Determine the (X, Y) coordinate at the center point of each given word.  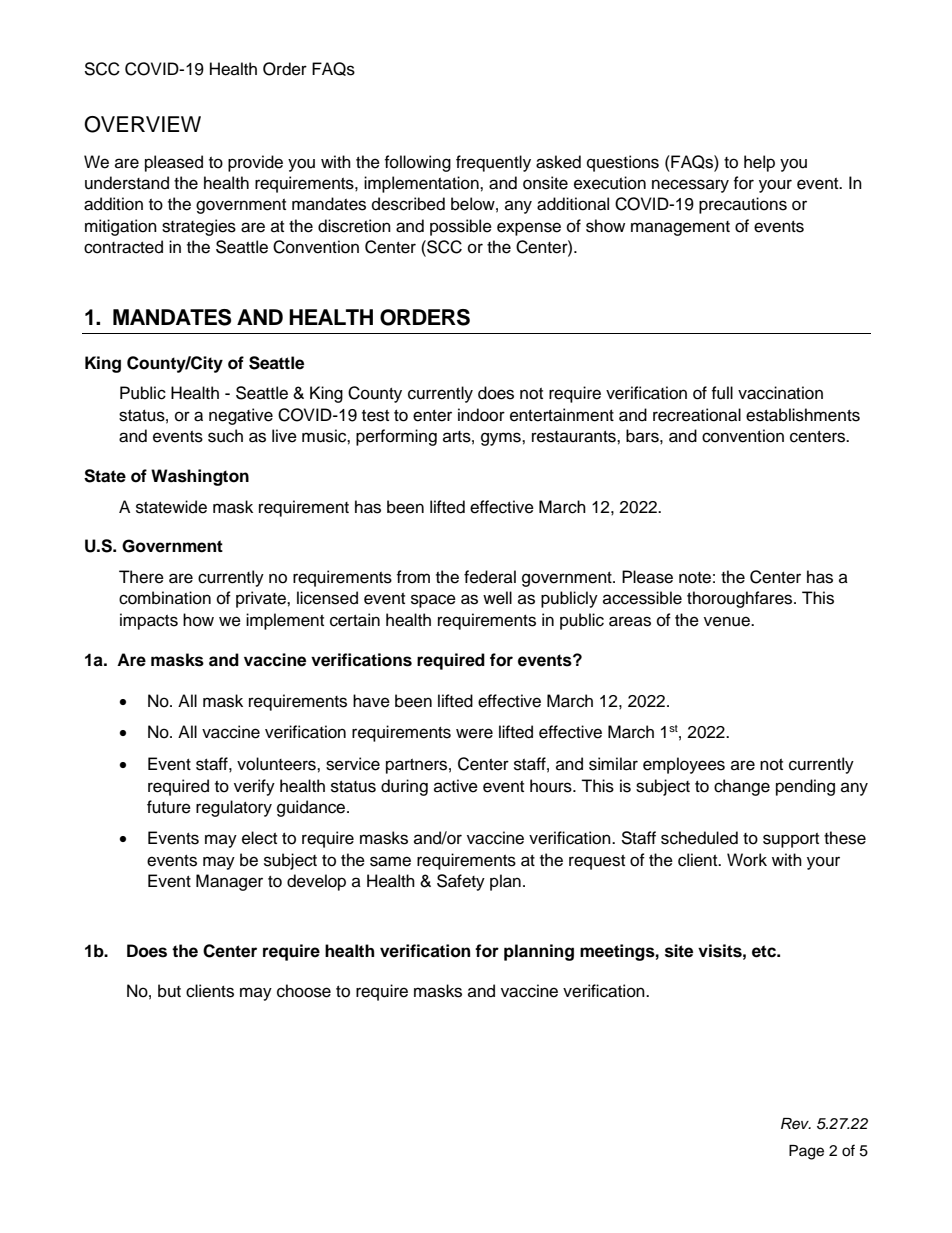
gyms (502, 439)
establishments (803, 415)
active (456, 786)
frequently (493, 163)
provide (255, 163)
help (759, 163)
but (169, 991)
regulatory (234, 808)
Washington (200, 477)
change (742, 787)
